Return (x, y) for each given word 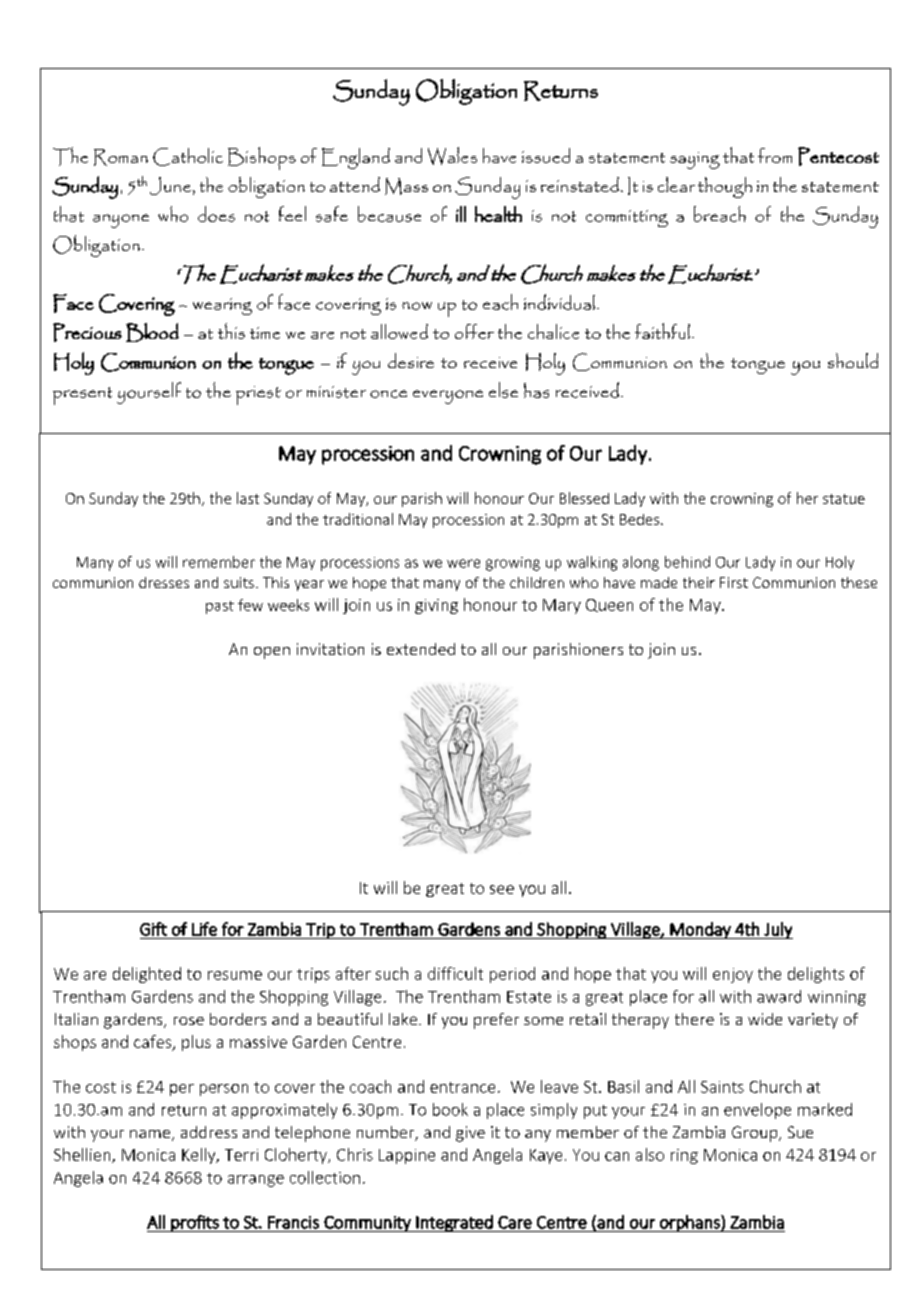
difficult (455, 973)
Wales (452, 156)
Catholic (188, 157)
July (777, 930)
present (82, 396)
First (734, 582)
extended (421, 649)
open (272, 653)
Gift (153, 929)
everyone (448, 397)
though (725, 187)
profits (195, 1223)
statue (844, 499)
